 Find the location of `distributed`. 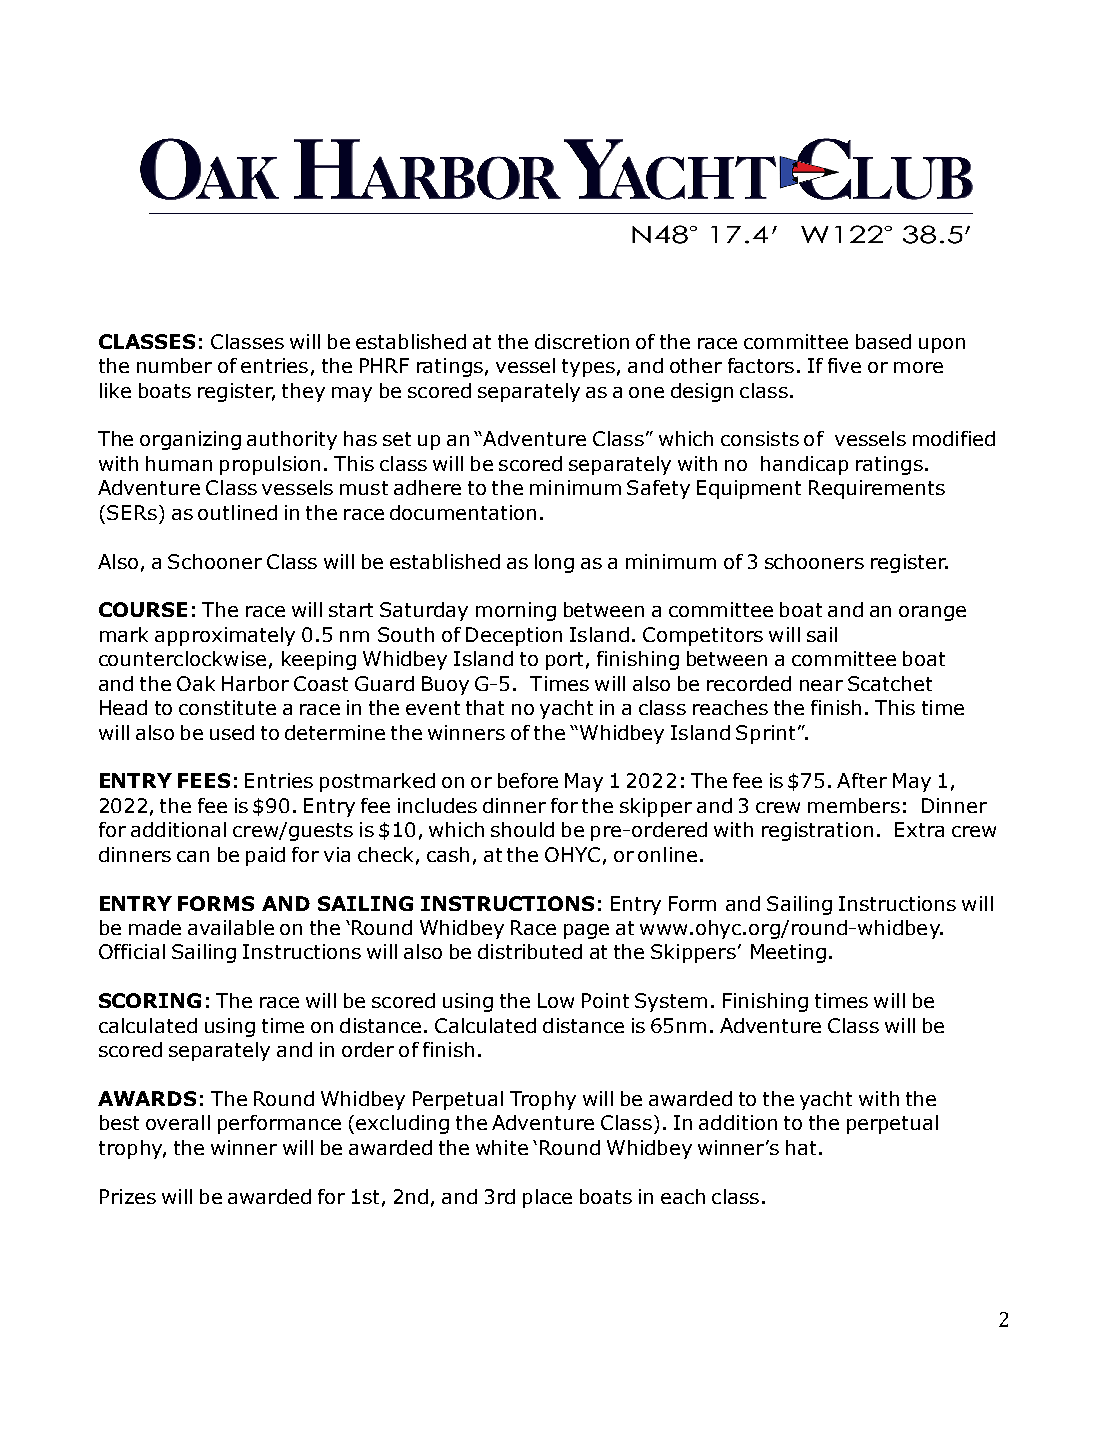

distributed is located at coordinates (530, 951).
